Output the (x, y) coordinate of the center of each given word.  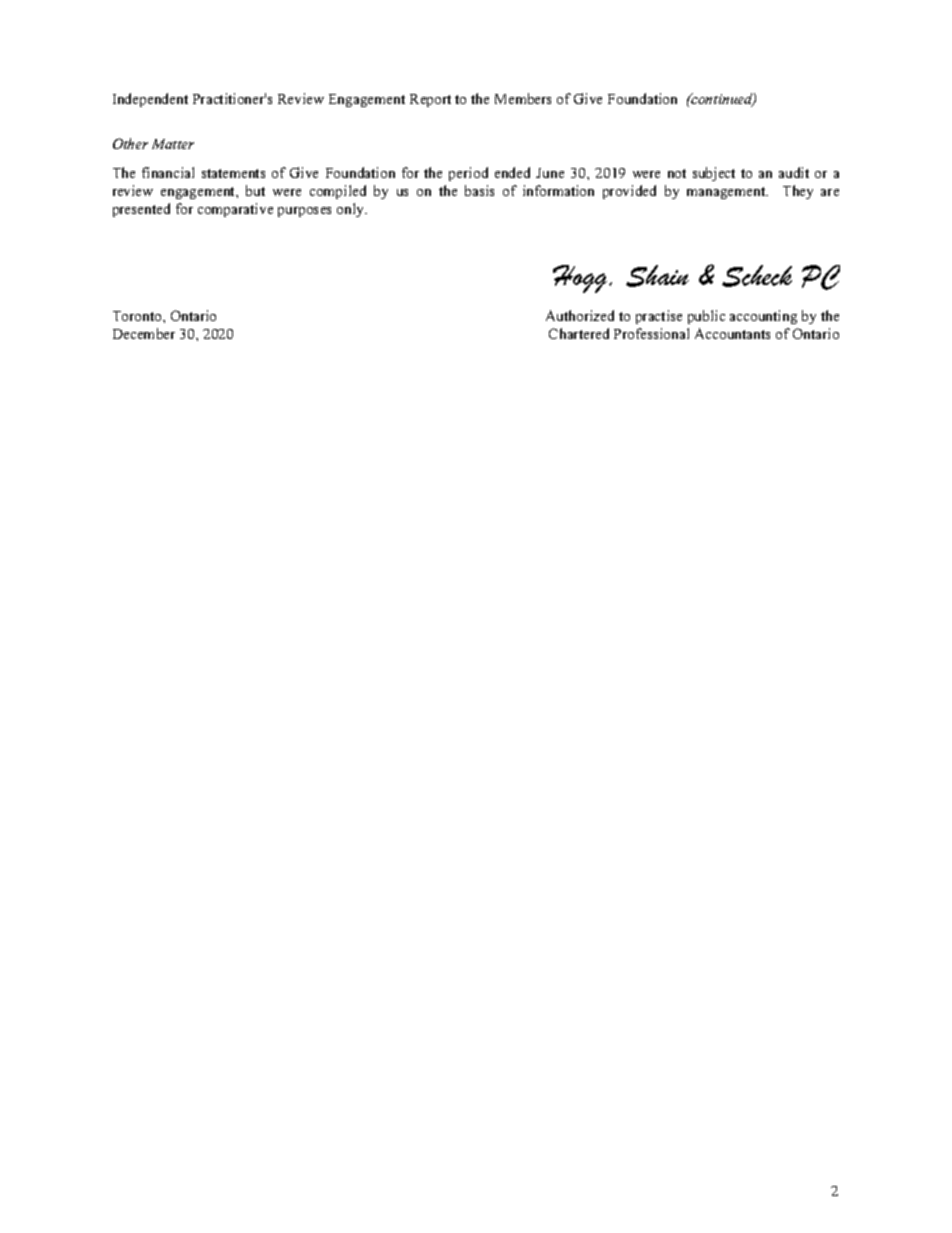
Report (430, 100)
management (727, 193)
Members (523, 98)
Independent (150, 100)
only (352, 210)
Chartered (579, 333)
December (144, 333)
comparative (235, 210)
